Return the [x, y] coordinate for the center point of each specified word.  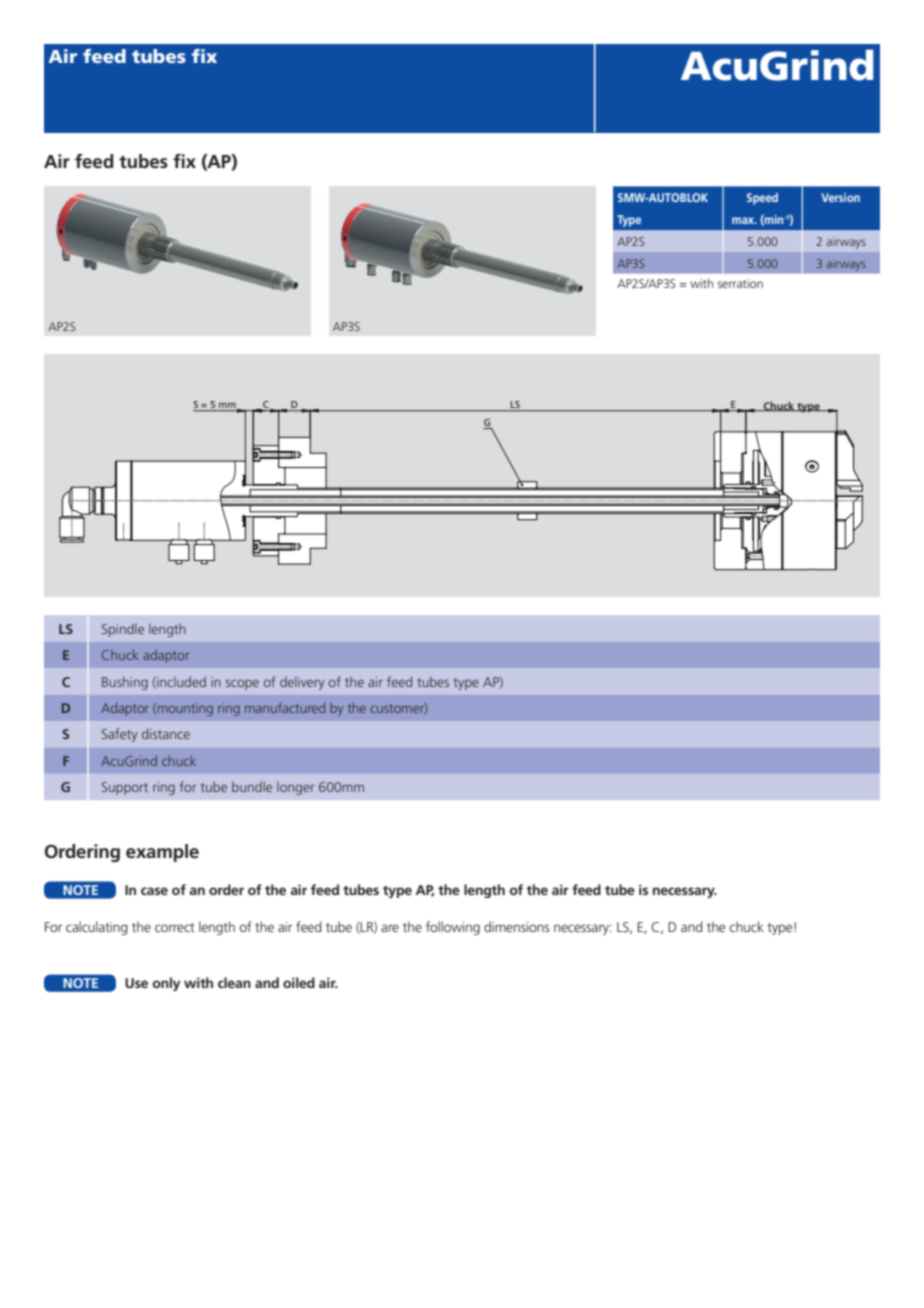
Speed [762, 199]
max [744, 220]
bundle [252, 786]
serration [740, 283]
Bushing [125, 683]
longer [296, 788]
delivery [302, 683]
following [453, 928]
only [166, 984]
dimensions [517, 926]
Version [840, 197]
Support [125, 788]
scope [242, 684]
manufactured [285, 707]
